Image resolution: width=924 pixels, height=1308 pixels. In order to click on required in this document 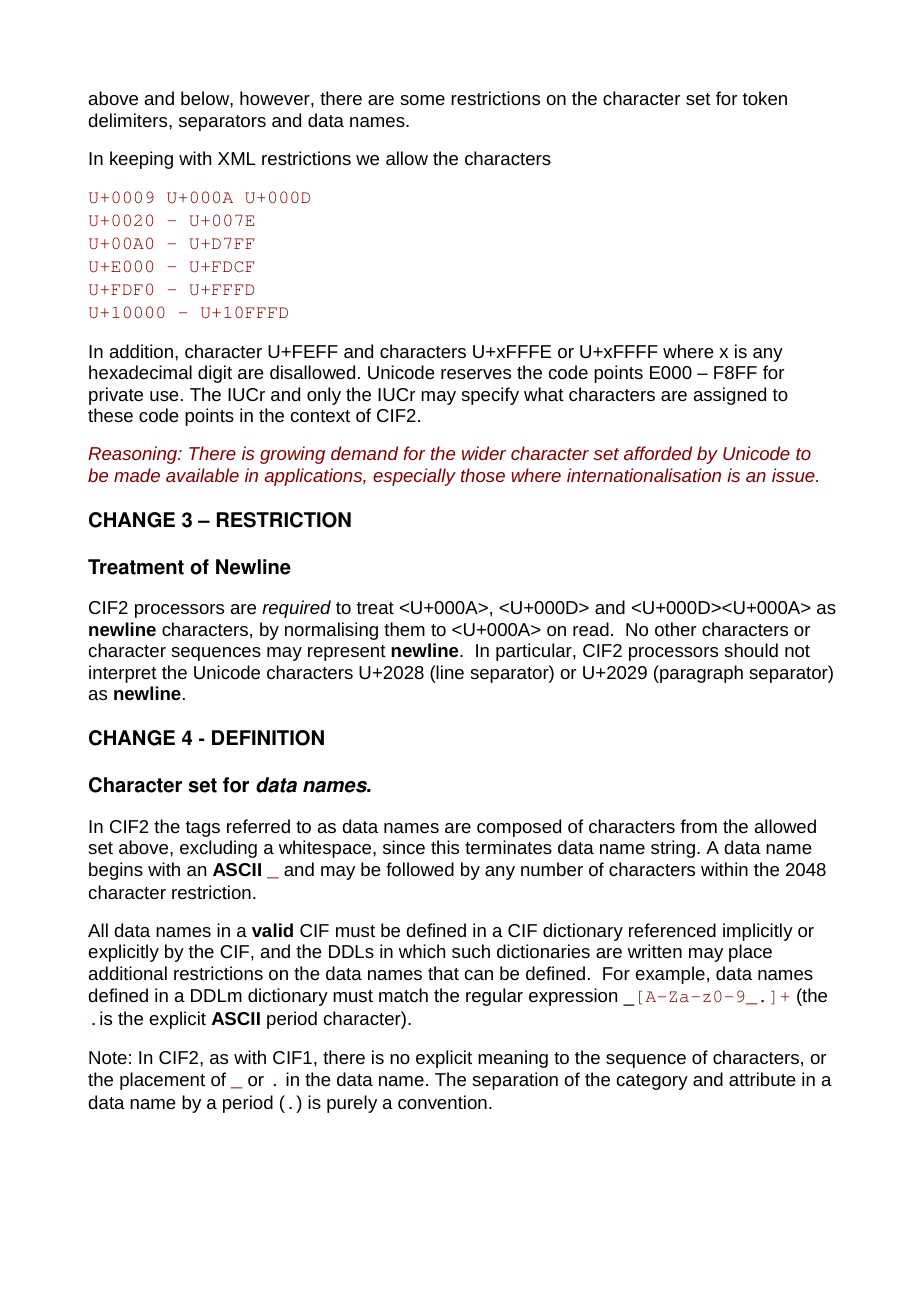, I will do `click(296, 609)`.
